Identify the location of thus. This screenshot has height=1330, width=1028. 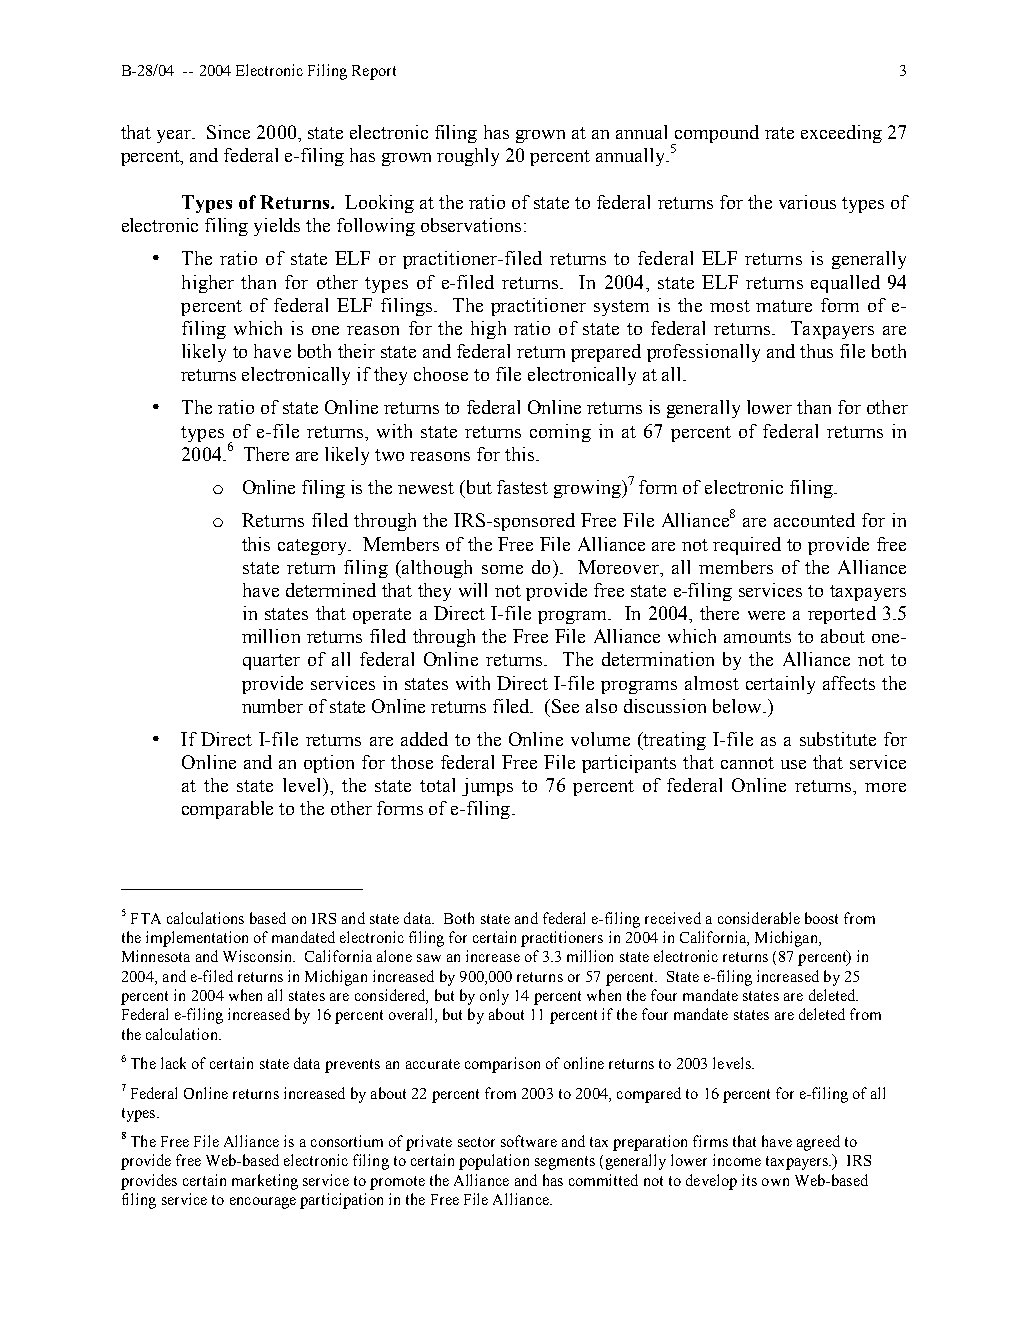
(816, 351).
